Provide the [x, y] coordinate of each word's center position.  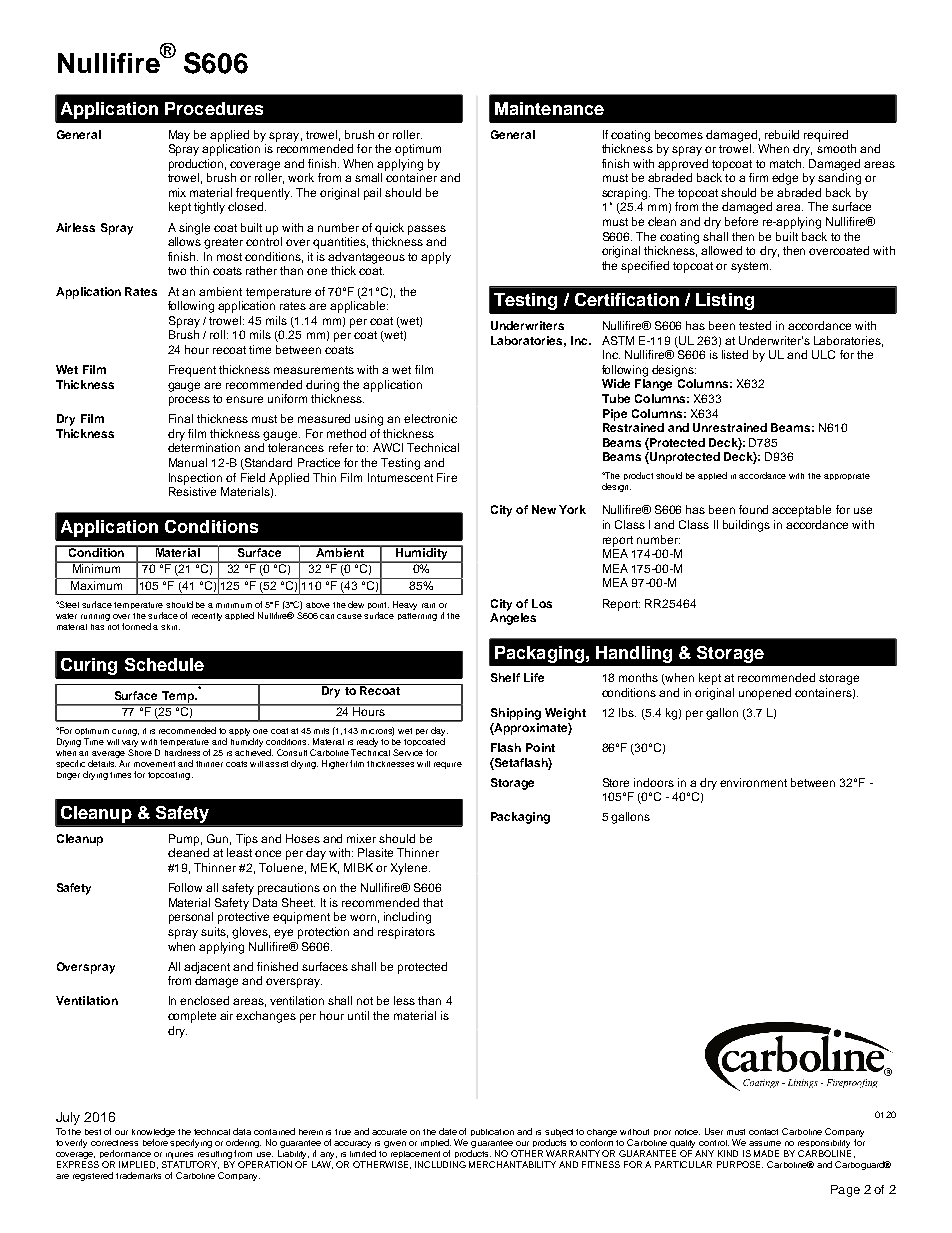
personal [191, 918]
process [189, 401]
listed [735, 354]
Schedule [164, 664]
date [448, 1131]
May [179, 136]
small [368, 177]
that [433, 902]
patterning [417, 617]
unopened [765, 694]
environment [753, 782]
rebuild [782, 134]
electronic [430, 418]
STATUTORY [190, 1165]
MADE [766, 1153]
